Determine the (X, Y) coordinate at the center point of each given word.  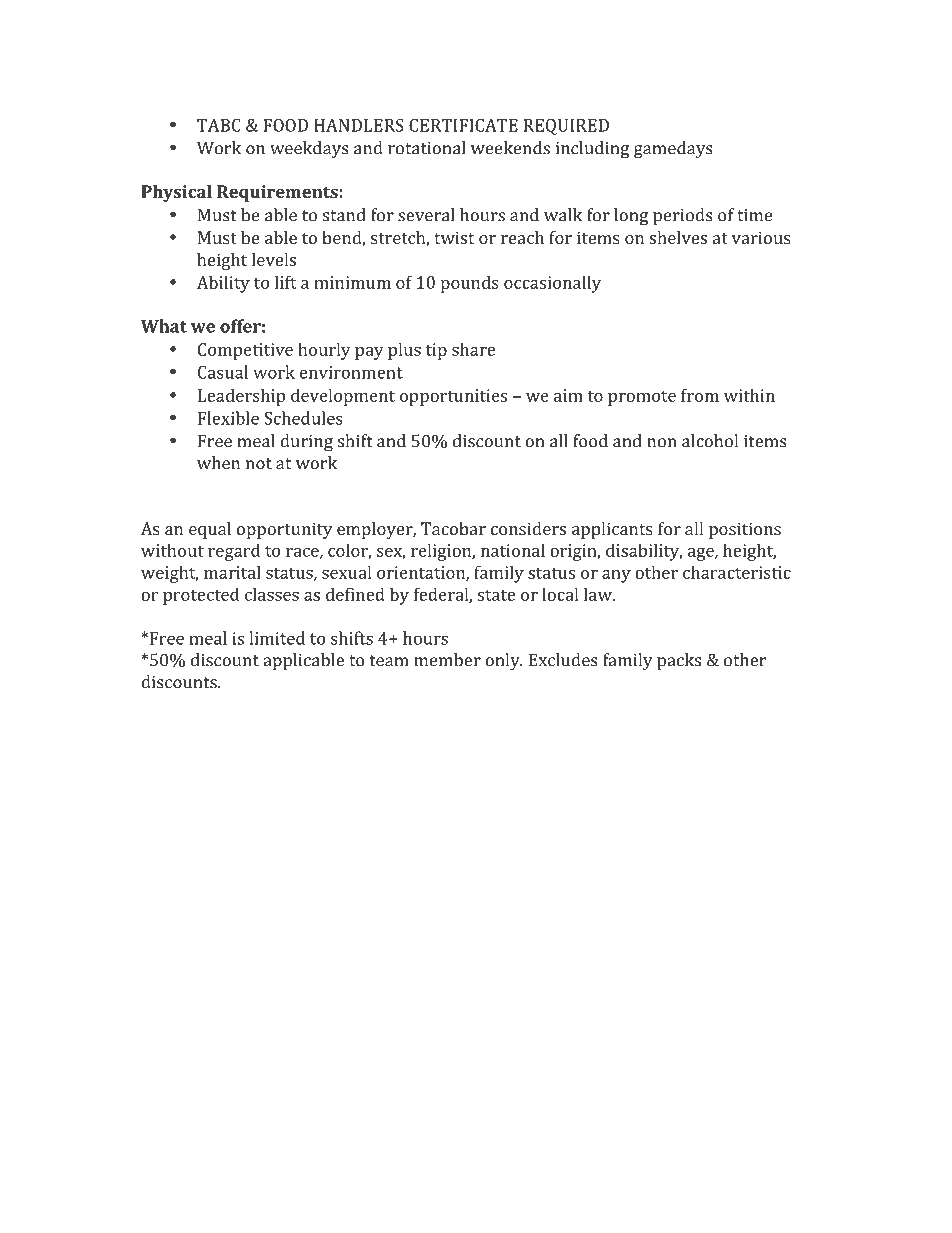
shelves (678, 237)
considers (528, 528)
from (700, 395)
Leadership (241, 397)
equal (210, 530)
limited (277, 638)
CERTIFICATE (463, 125)
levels (274, 259)
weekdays (309, 150)
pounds (470, 284)
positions (745, 530)
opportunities (453, 397)
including (592, 150)
